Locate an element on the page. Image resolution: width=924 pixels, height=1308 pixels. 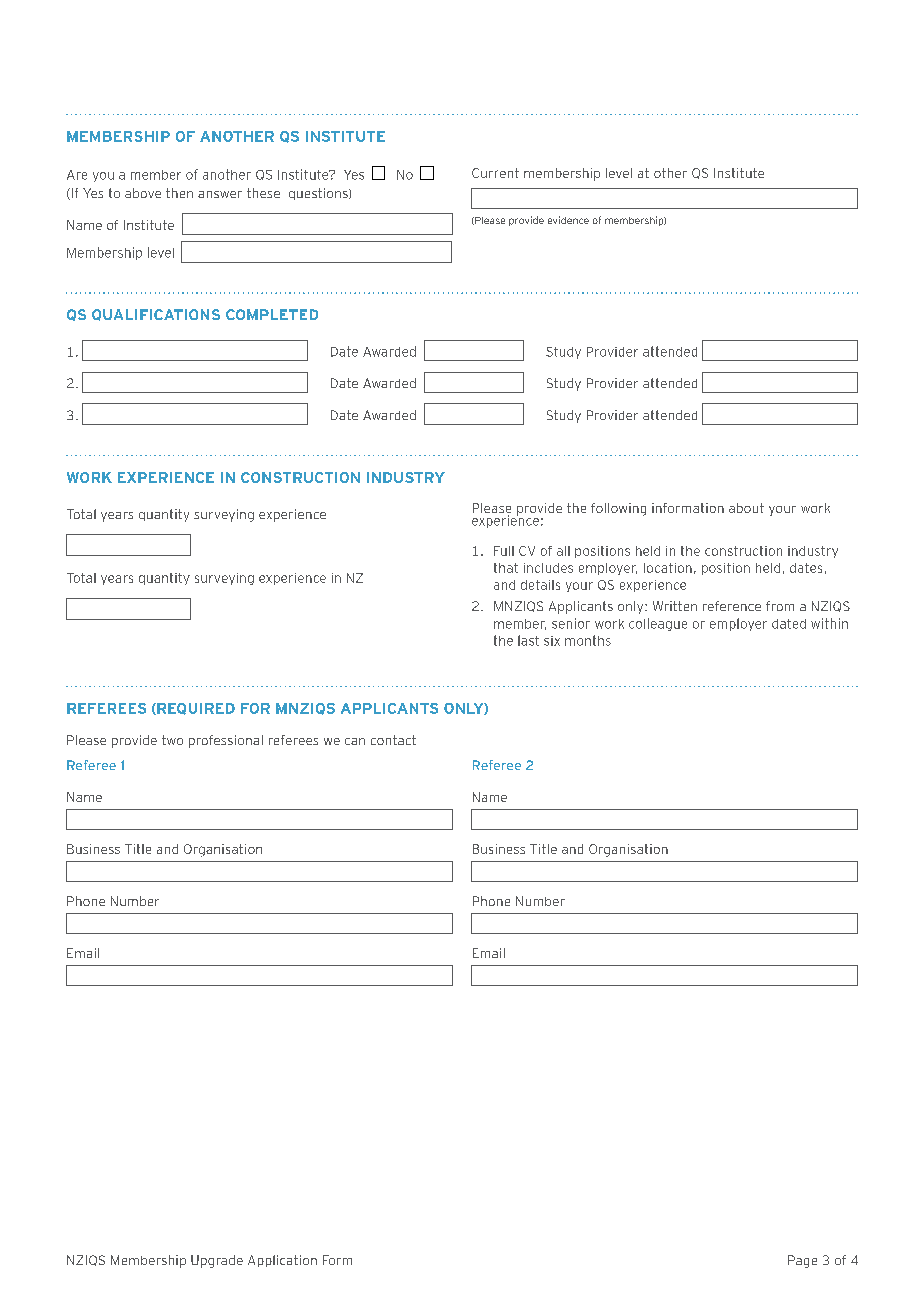
Upgrade is located at coordinates (217, 1261).
